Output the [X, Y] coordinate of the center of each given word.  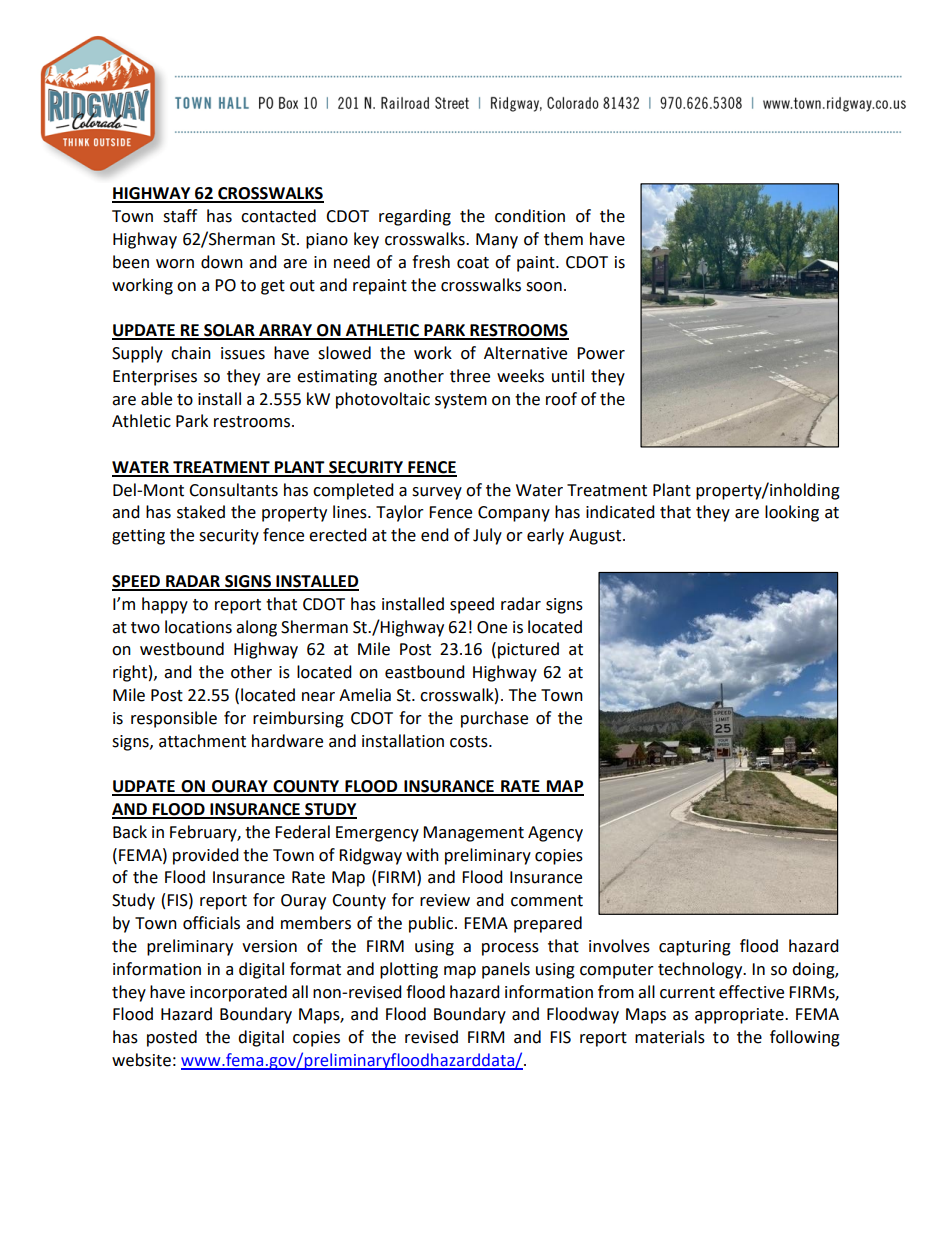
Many [497, 241]
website [141, 1060]
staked [201, 512]
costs [470, 742]
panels [506, 970]
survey [437, 493]
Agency [555, 834]
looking [792, 513]
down [222, 262]
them [563, 239]
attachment [202, 741]
